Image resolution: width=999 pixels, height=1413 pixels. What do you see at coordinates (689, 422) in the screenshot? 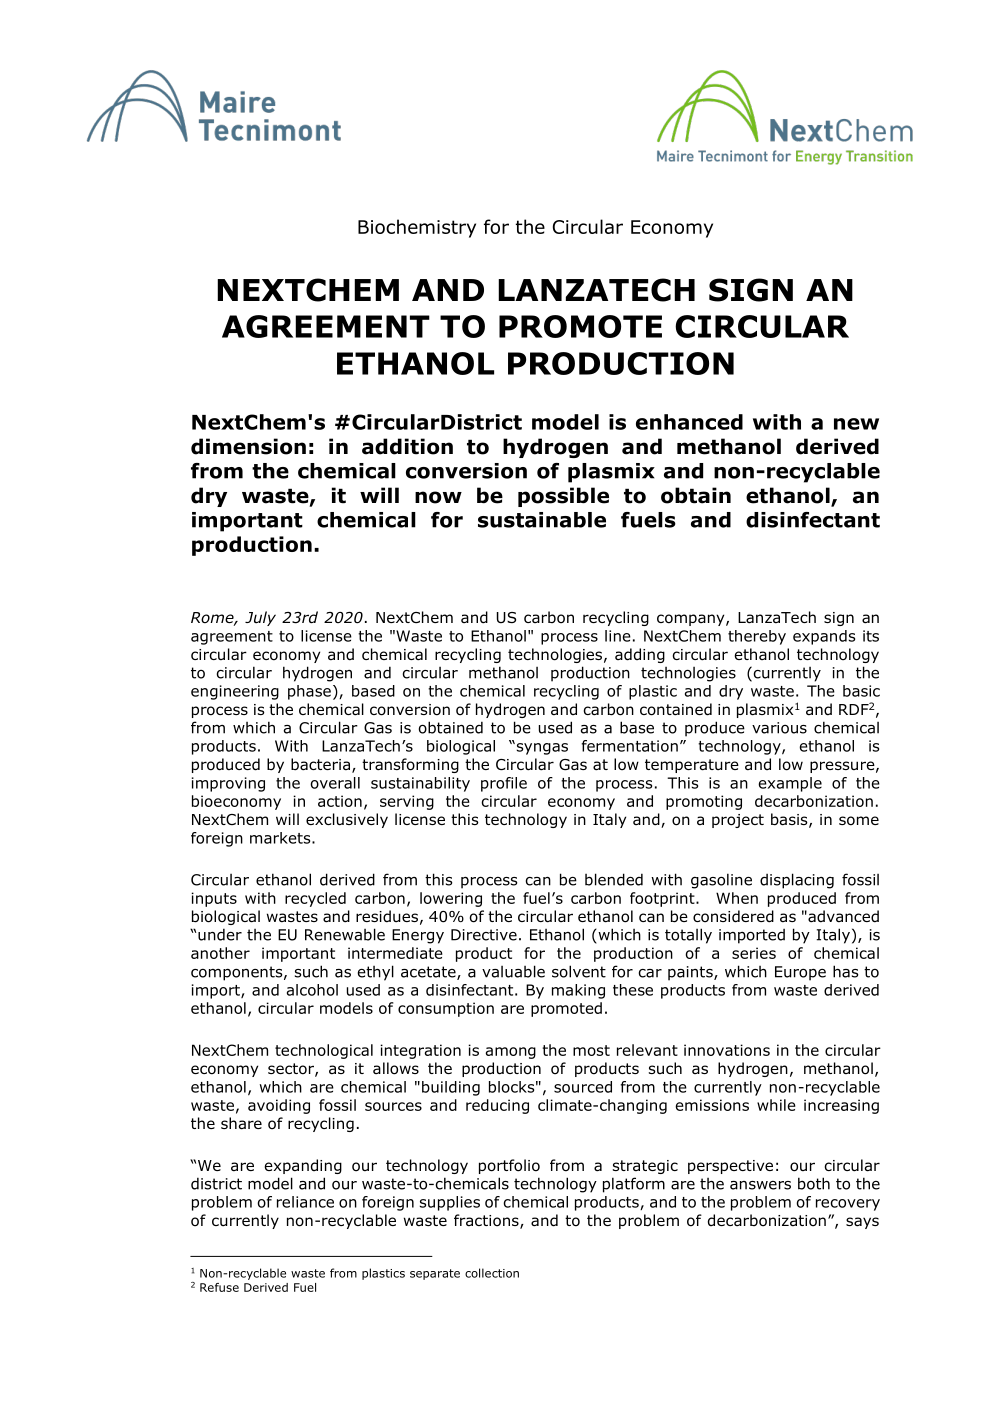
I see `enhanced` at bounding box center [689, 422].
